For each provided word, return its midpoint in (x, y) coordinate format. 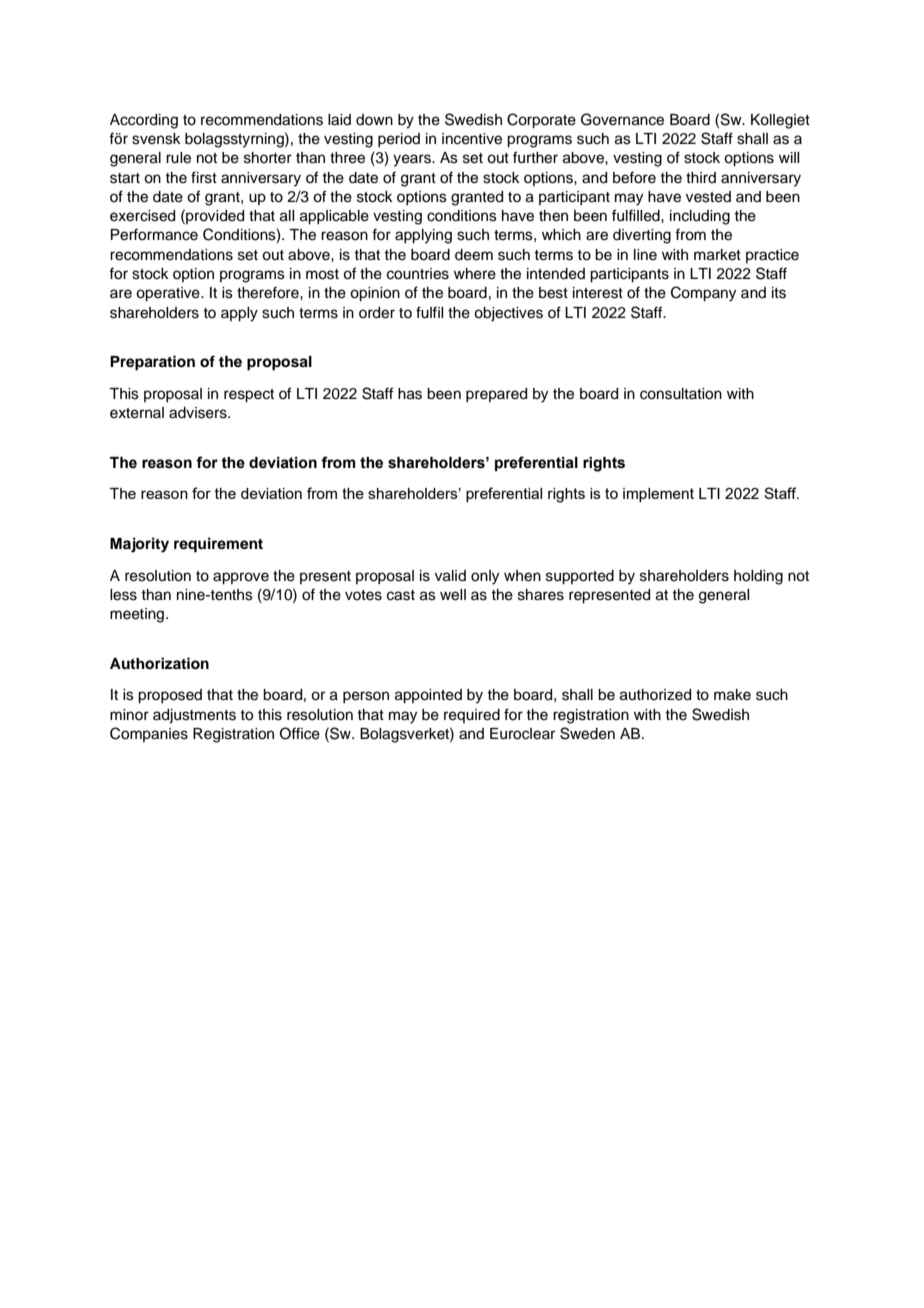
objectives (508, 314)
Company (703, 294)
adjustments (194, 716)
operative (169, 294)
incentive (472, 139)
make (732, 695)
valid (450, 576)
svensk (156, 139)
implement (658, 495)
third (701, 177)
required (472, 716)
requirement (218, 545)
